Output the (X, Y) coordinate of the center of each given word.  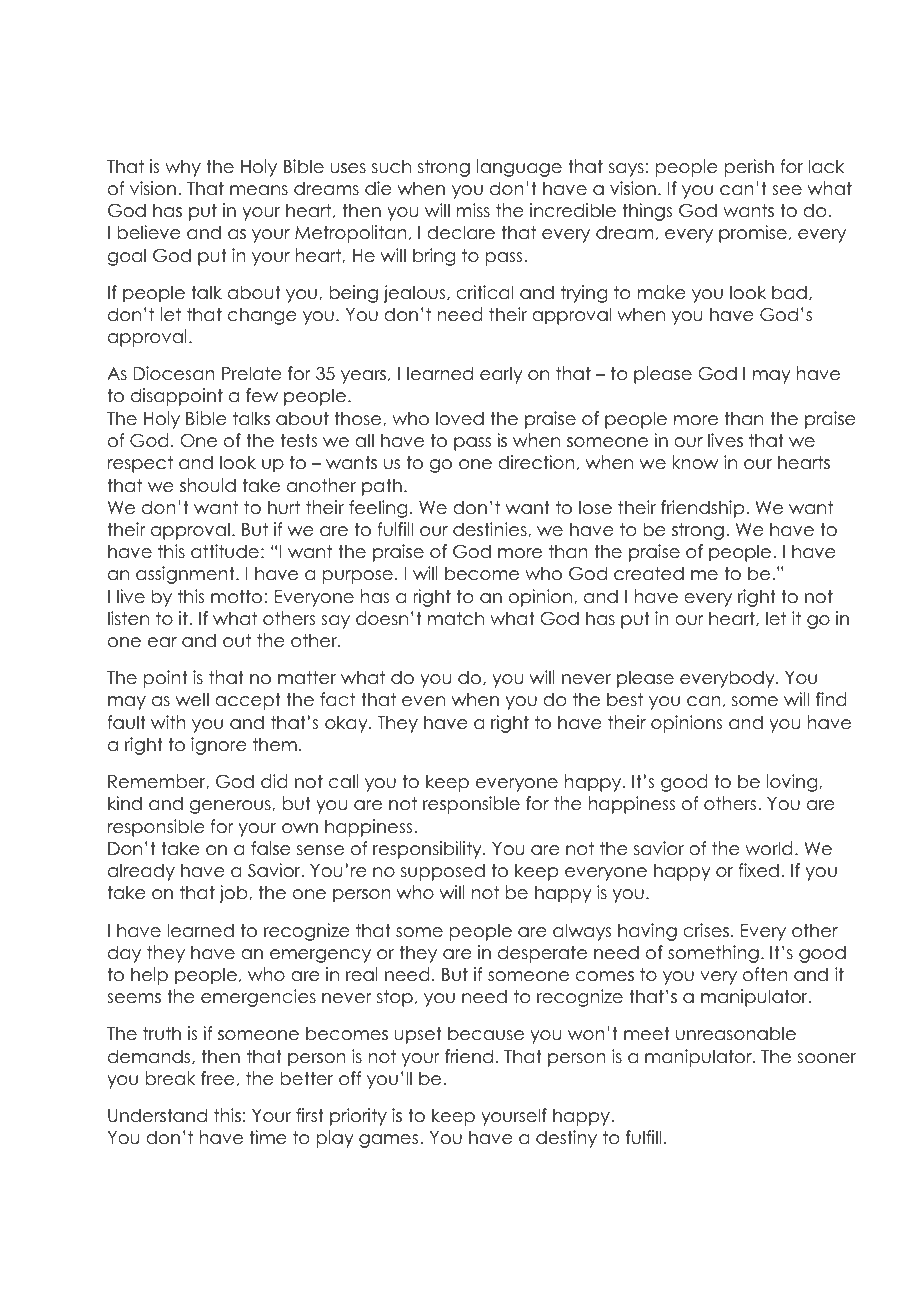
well (192, 699)
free (218, 1078)
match (456, 618)
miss (473, 210)
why (183, 168)
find (831, 699)
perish (749, 168)
